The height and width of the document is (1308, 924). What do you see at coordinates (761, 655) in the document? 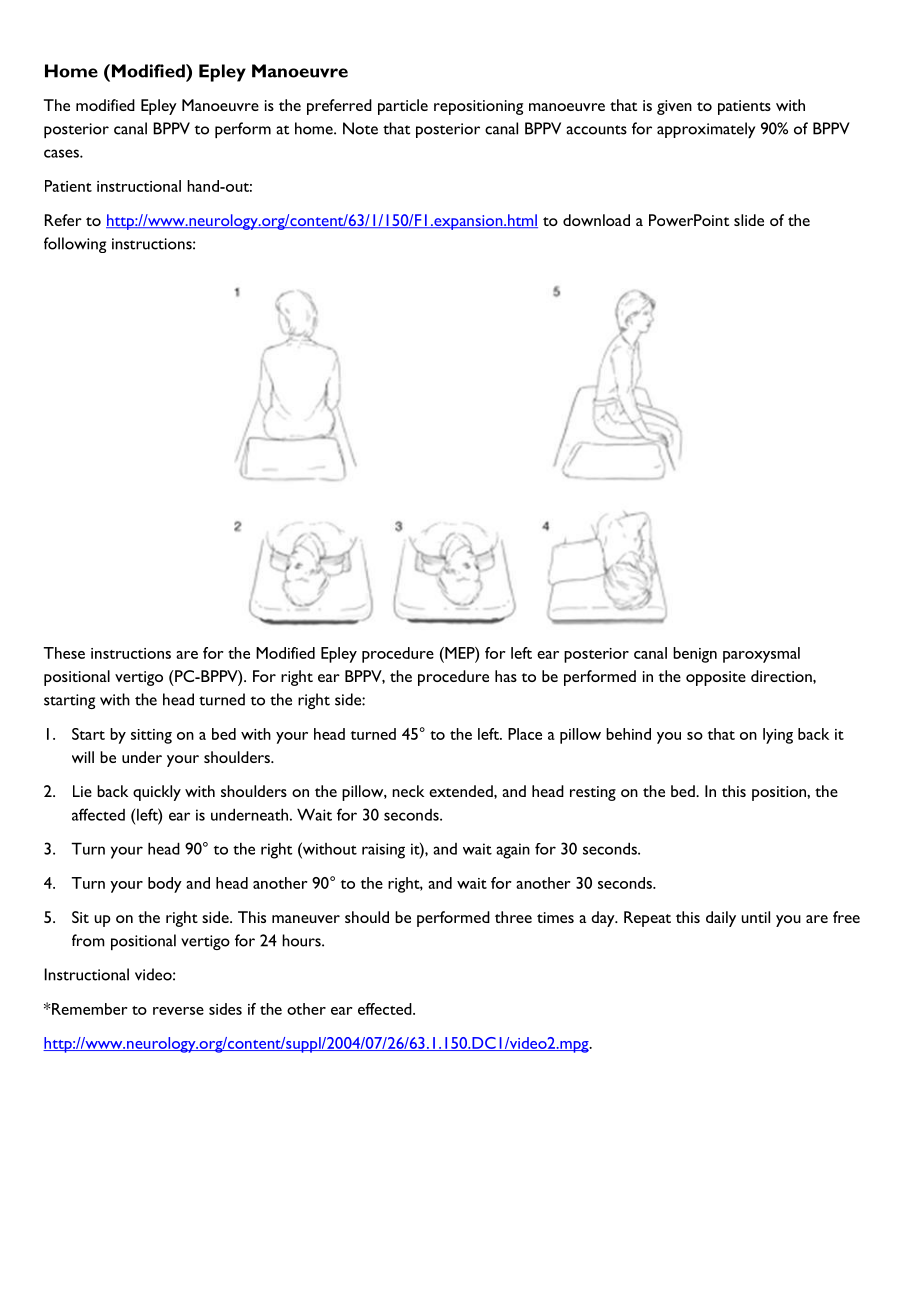
I see `paroxysmal` at bounding box center [761, 655].
